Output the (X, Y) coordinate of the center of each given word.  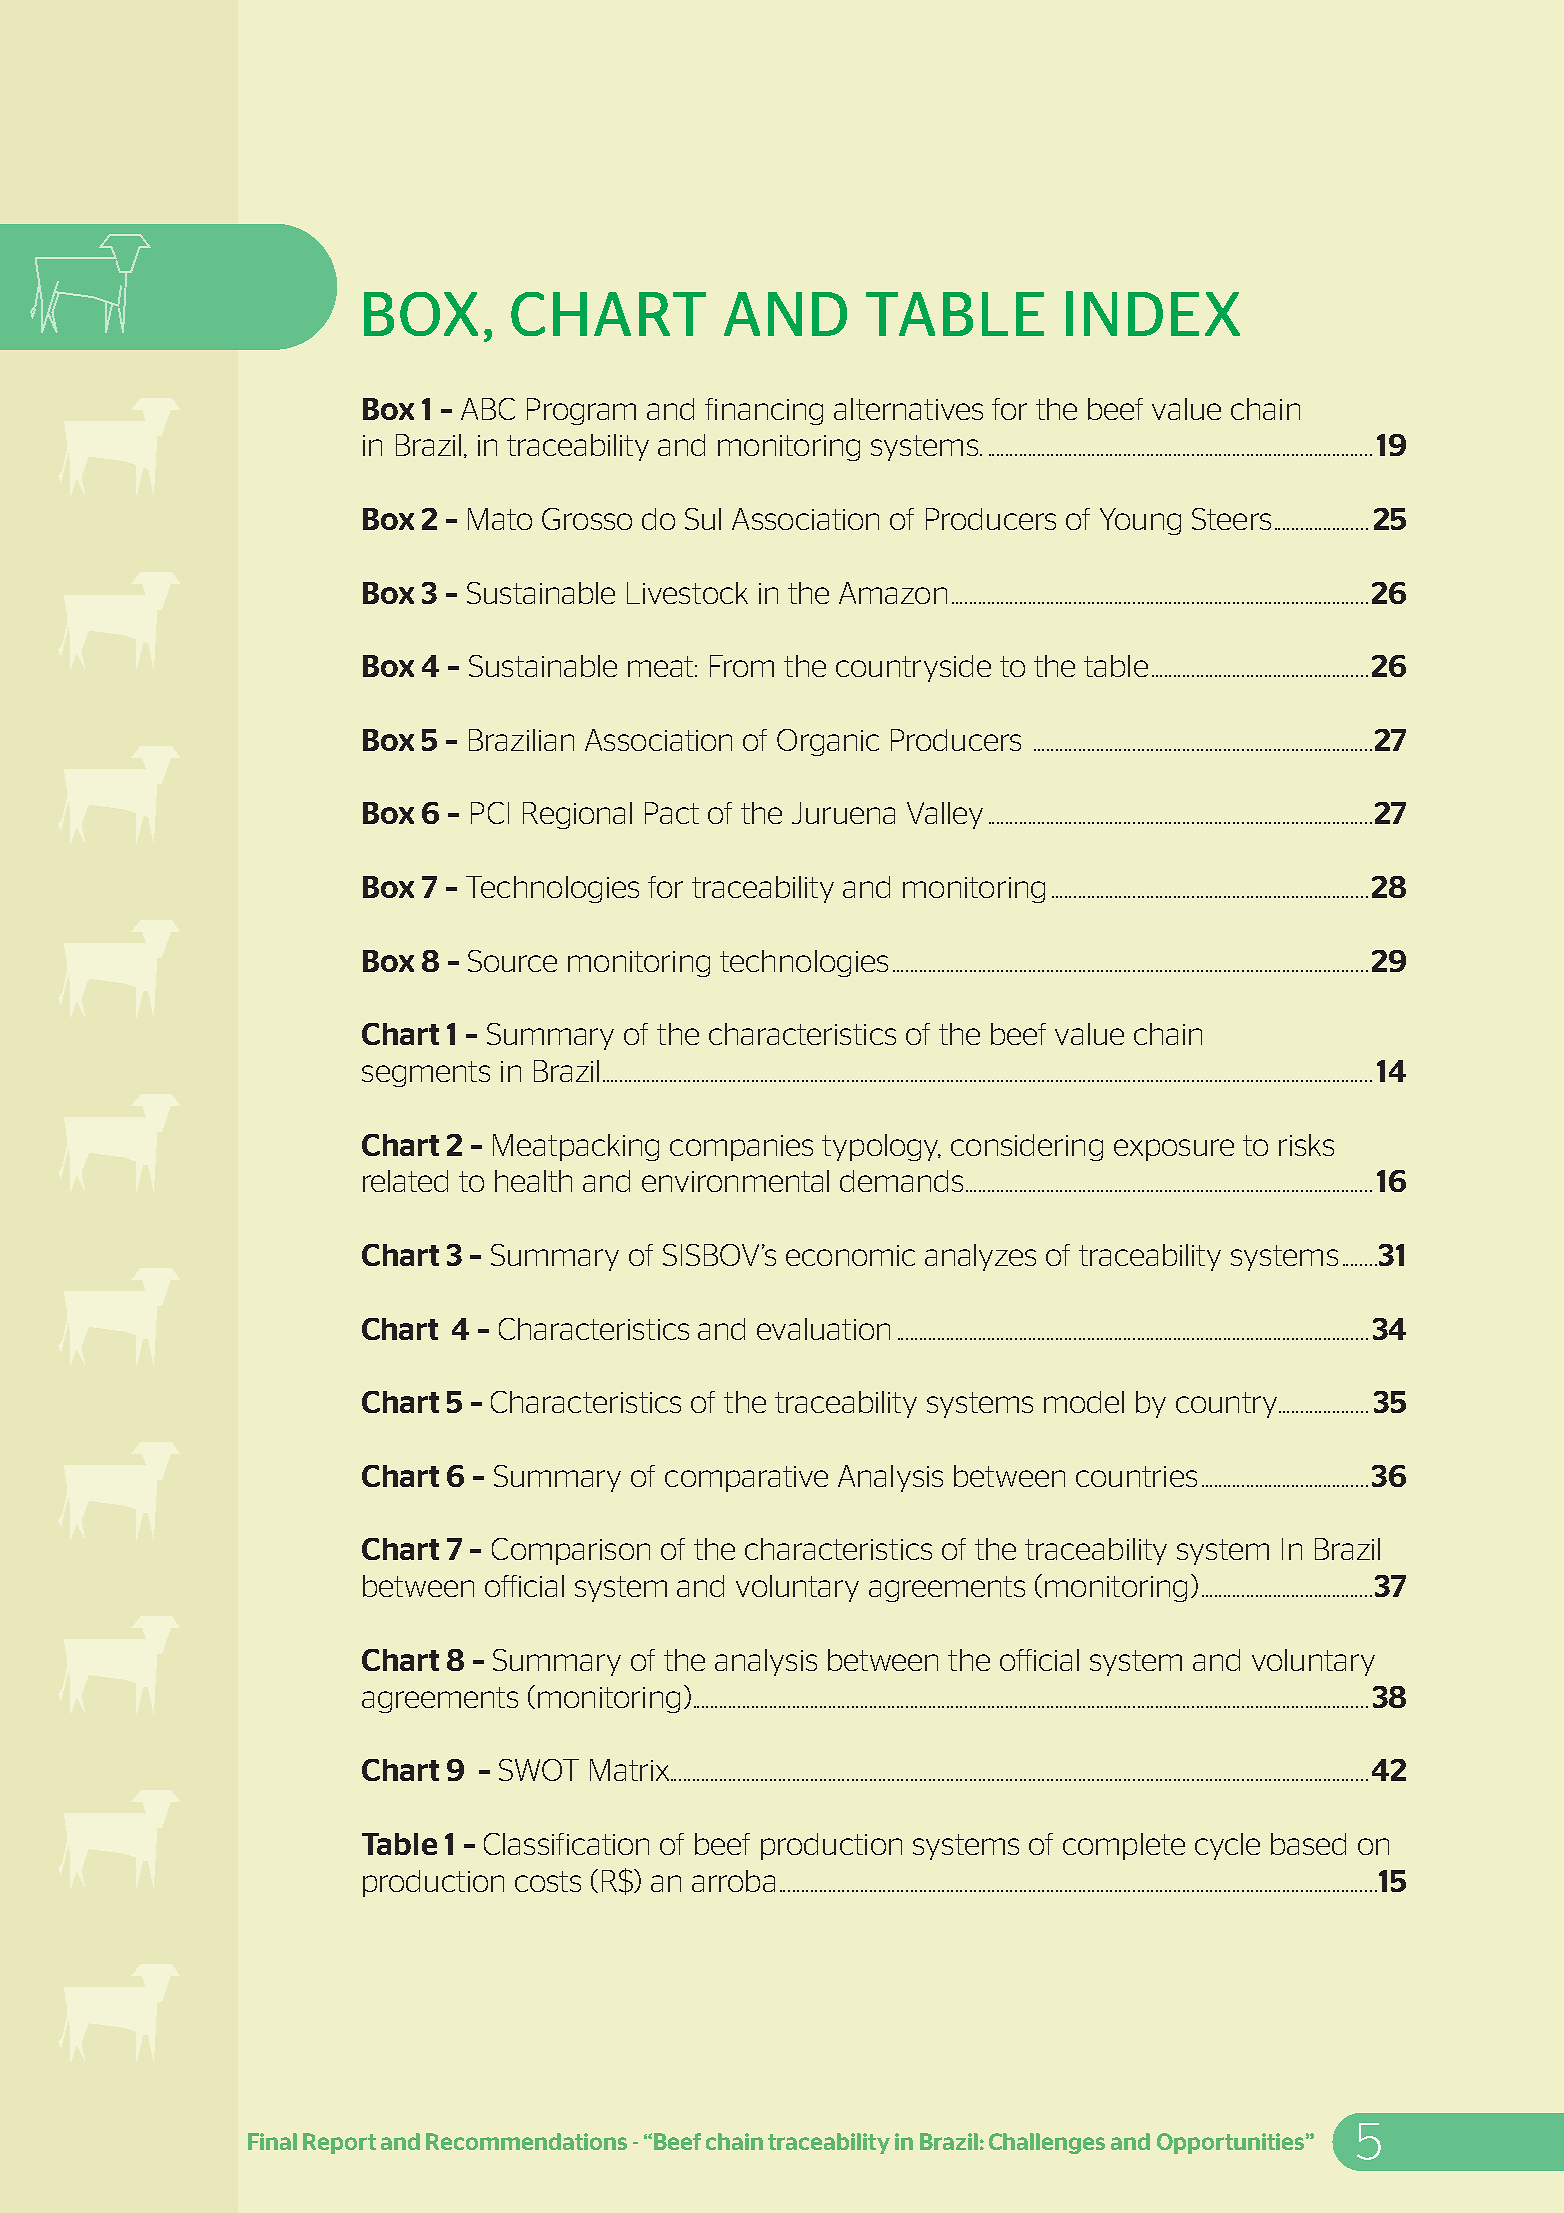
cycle (1227, 1846)
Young (1140, 521)
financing (764, 411)
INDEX (1153, 313)
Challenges (1047, 2143)
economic (850, 1255)
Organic (828, 742)
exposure (1174, 1150)
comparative (746, 1479)
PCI (490, 813)
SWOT (539, 1770)
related (405, 1181)
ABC (488, 409)
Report (339, 2143)
